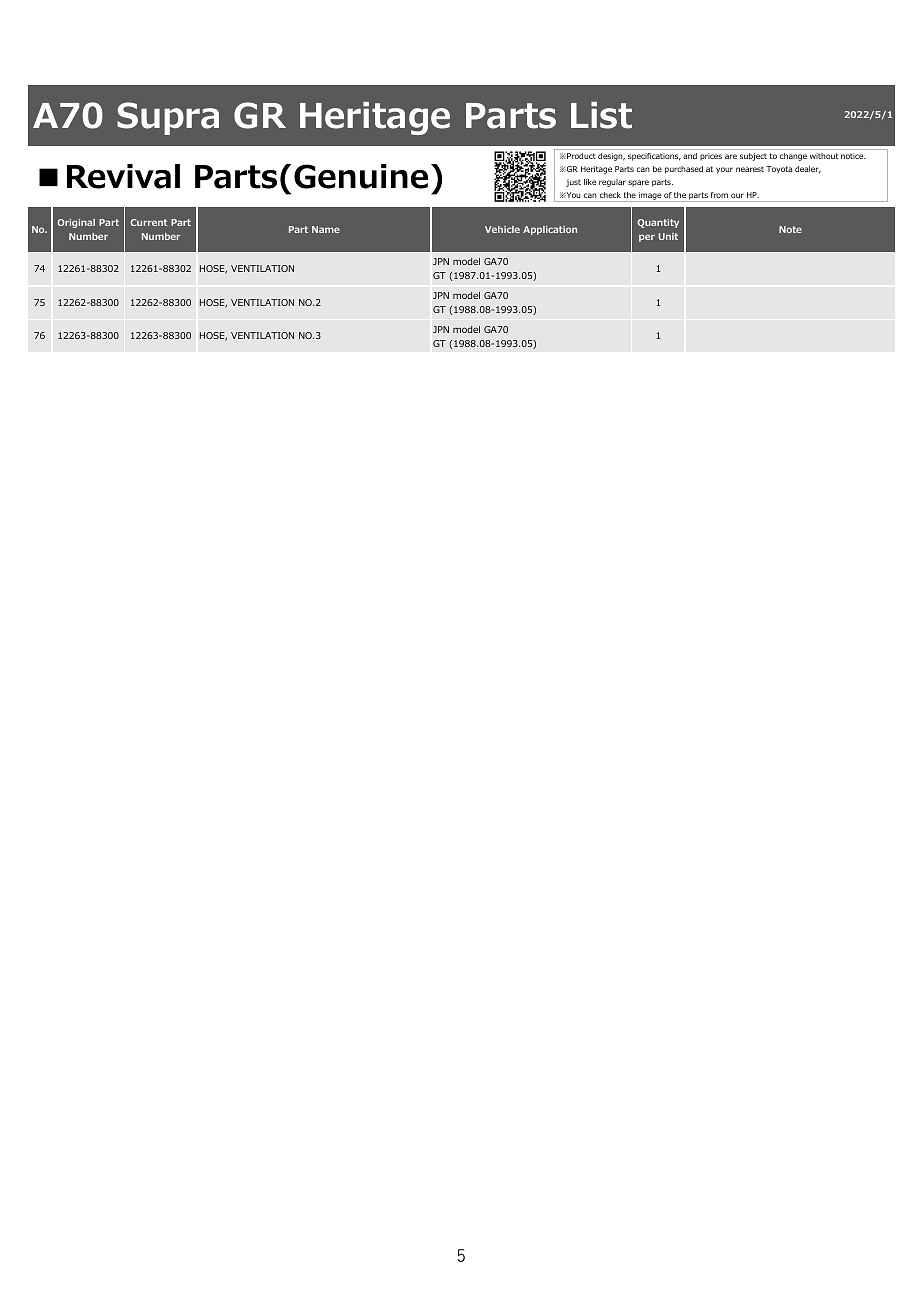 The image size is (924, 1308). What do you see at coordinates (76, 223) in the screenshot?
I see `Original` at bounding box center [76, 223].
